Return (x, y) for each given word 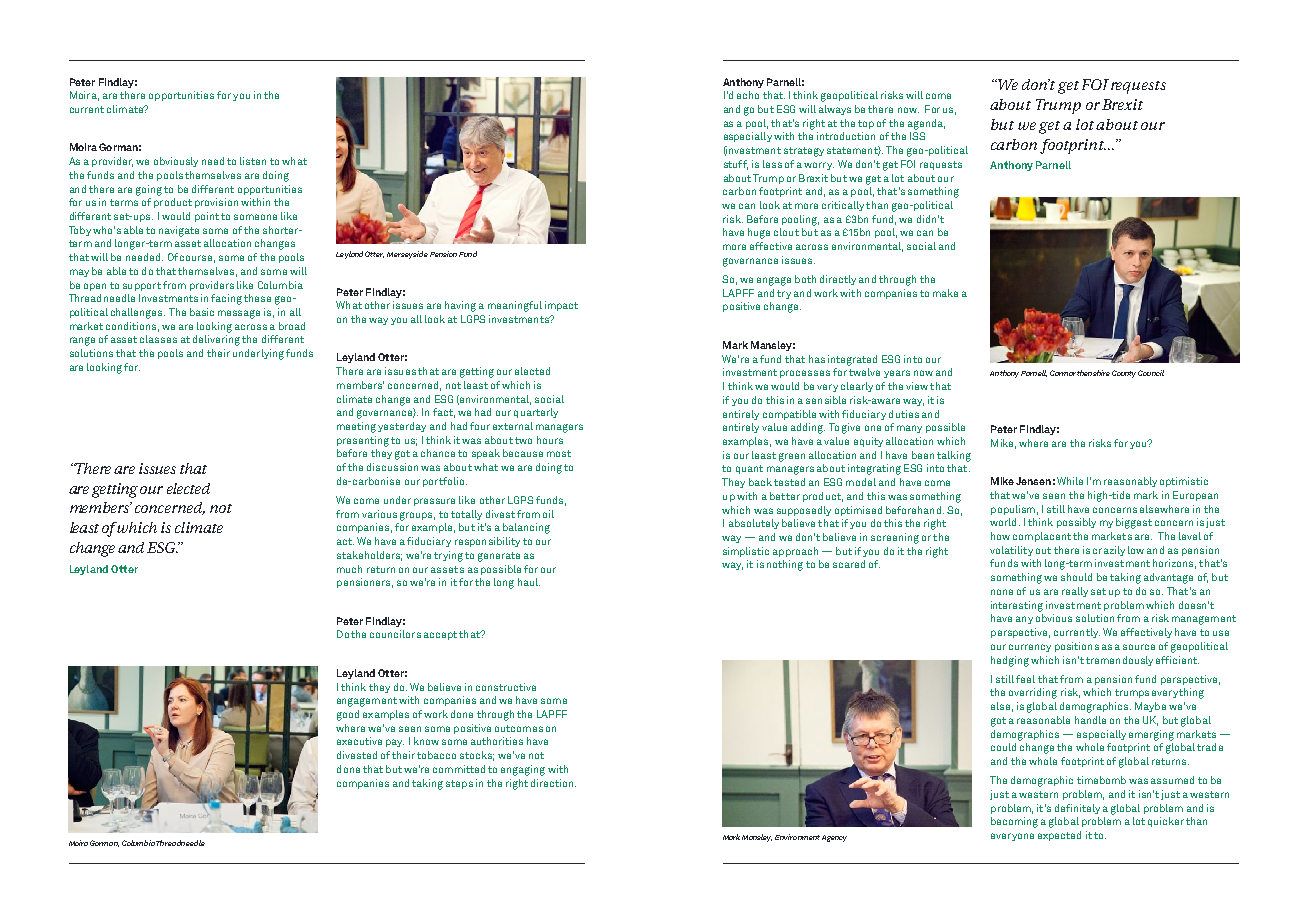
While (1070, 481)
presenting (363, 441)
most (559, 453)
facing (226, 299)
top (866, 124)
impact (561, 306)
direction (553, 783)
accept (440, 635)
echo (748, 95)
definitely (1077, 809)
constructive (506, 687)
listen (253, 161)
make (945, 293)
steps (459, 784)
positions (1077, 647)
